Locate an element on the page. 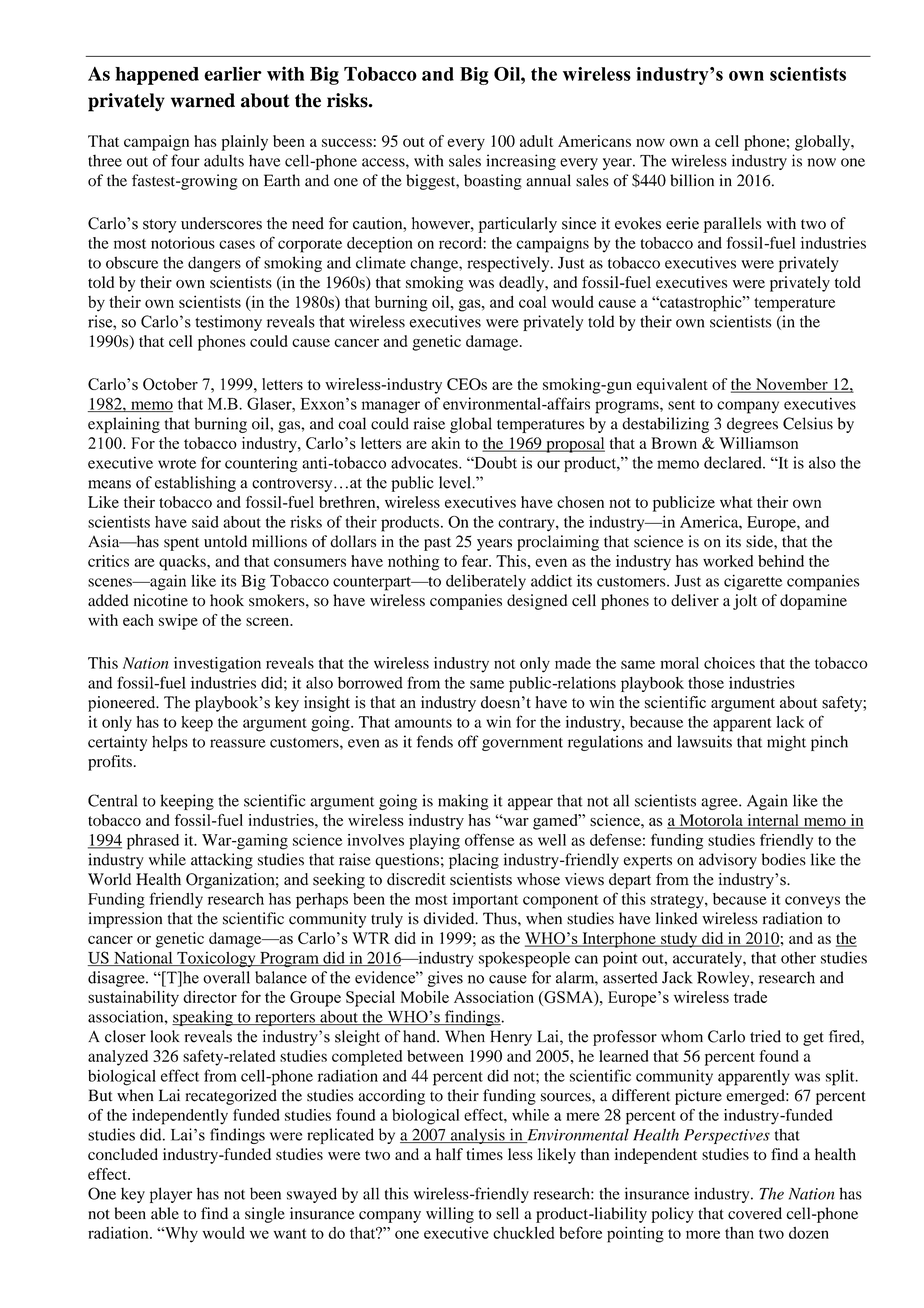  phrased is located at coordinates (153, 842).
